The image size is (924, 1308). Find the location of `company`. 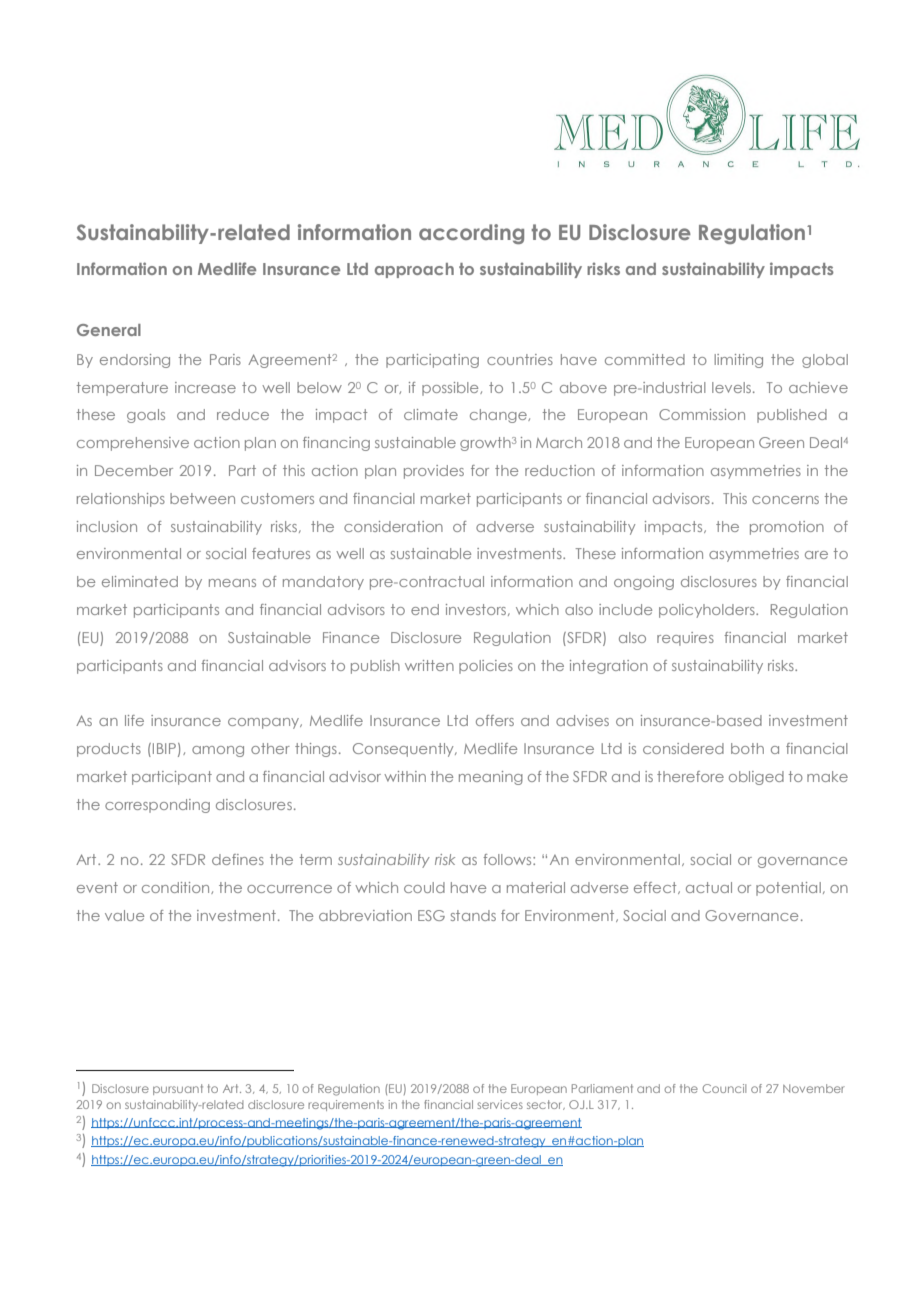

company is located at coordinates (264, 723).
